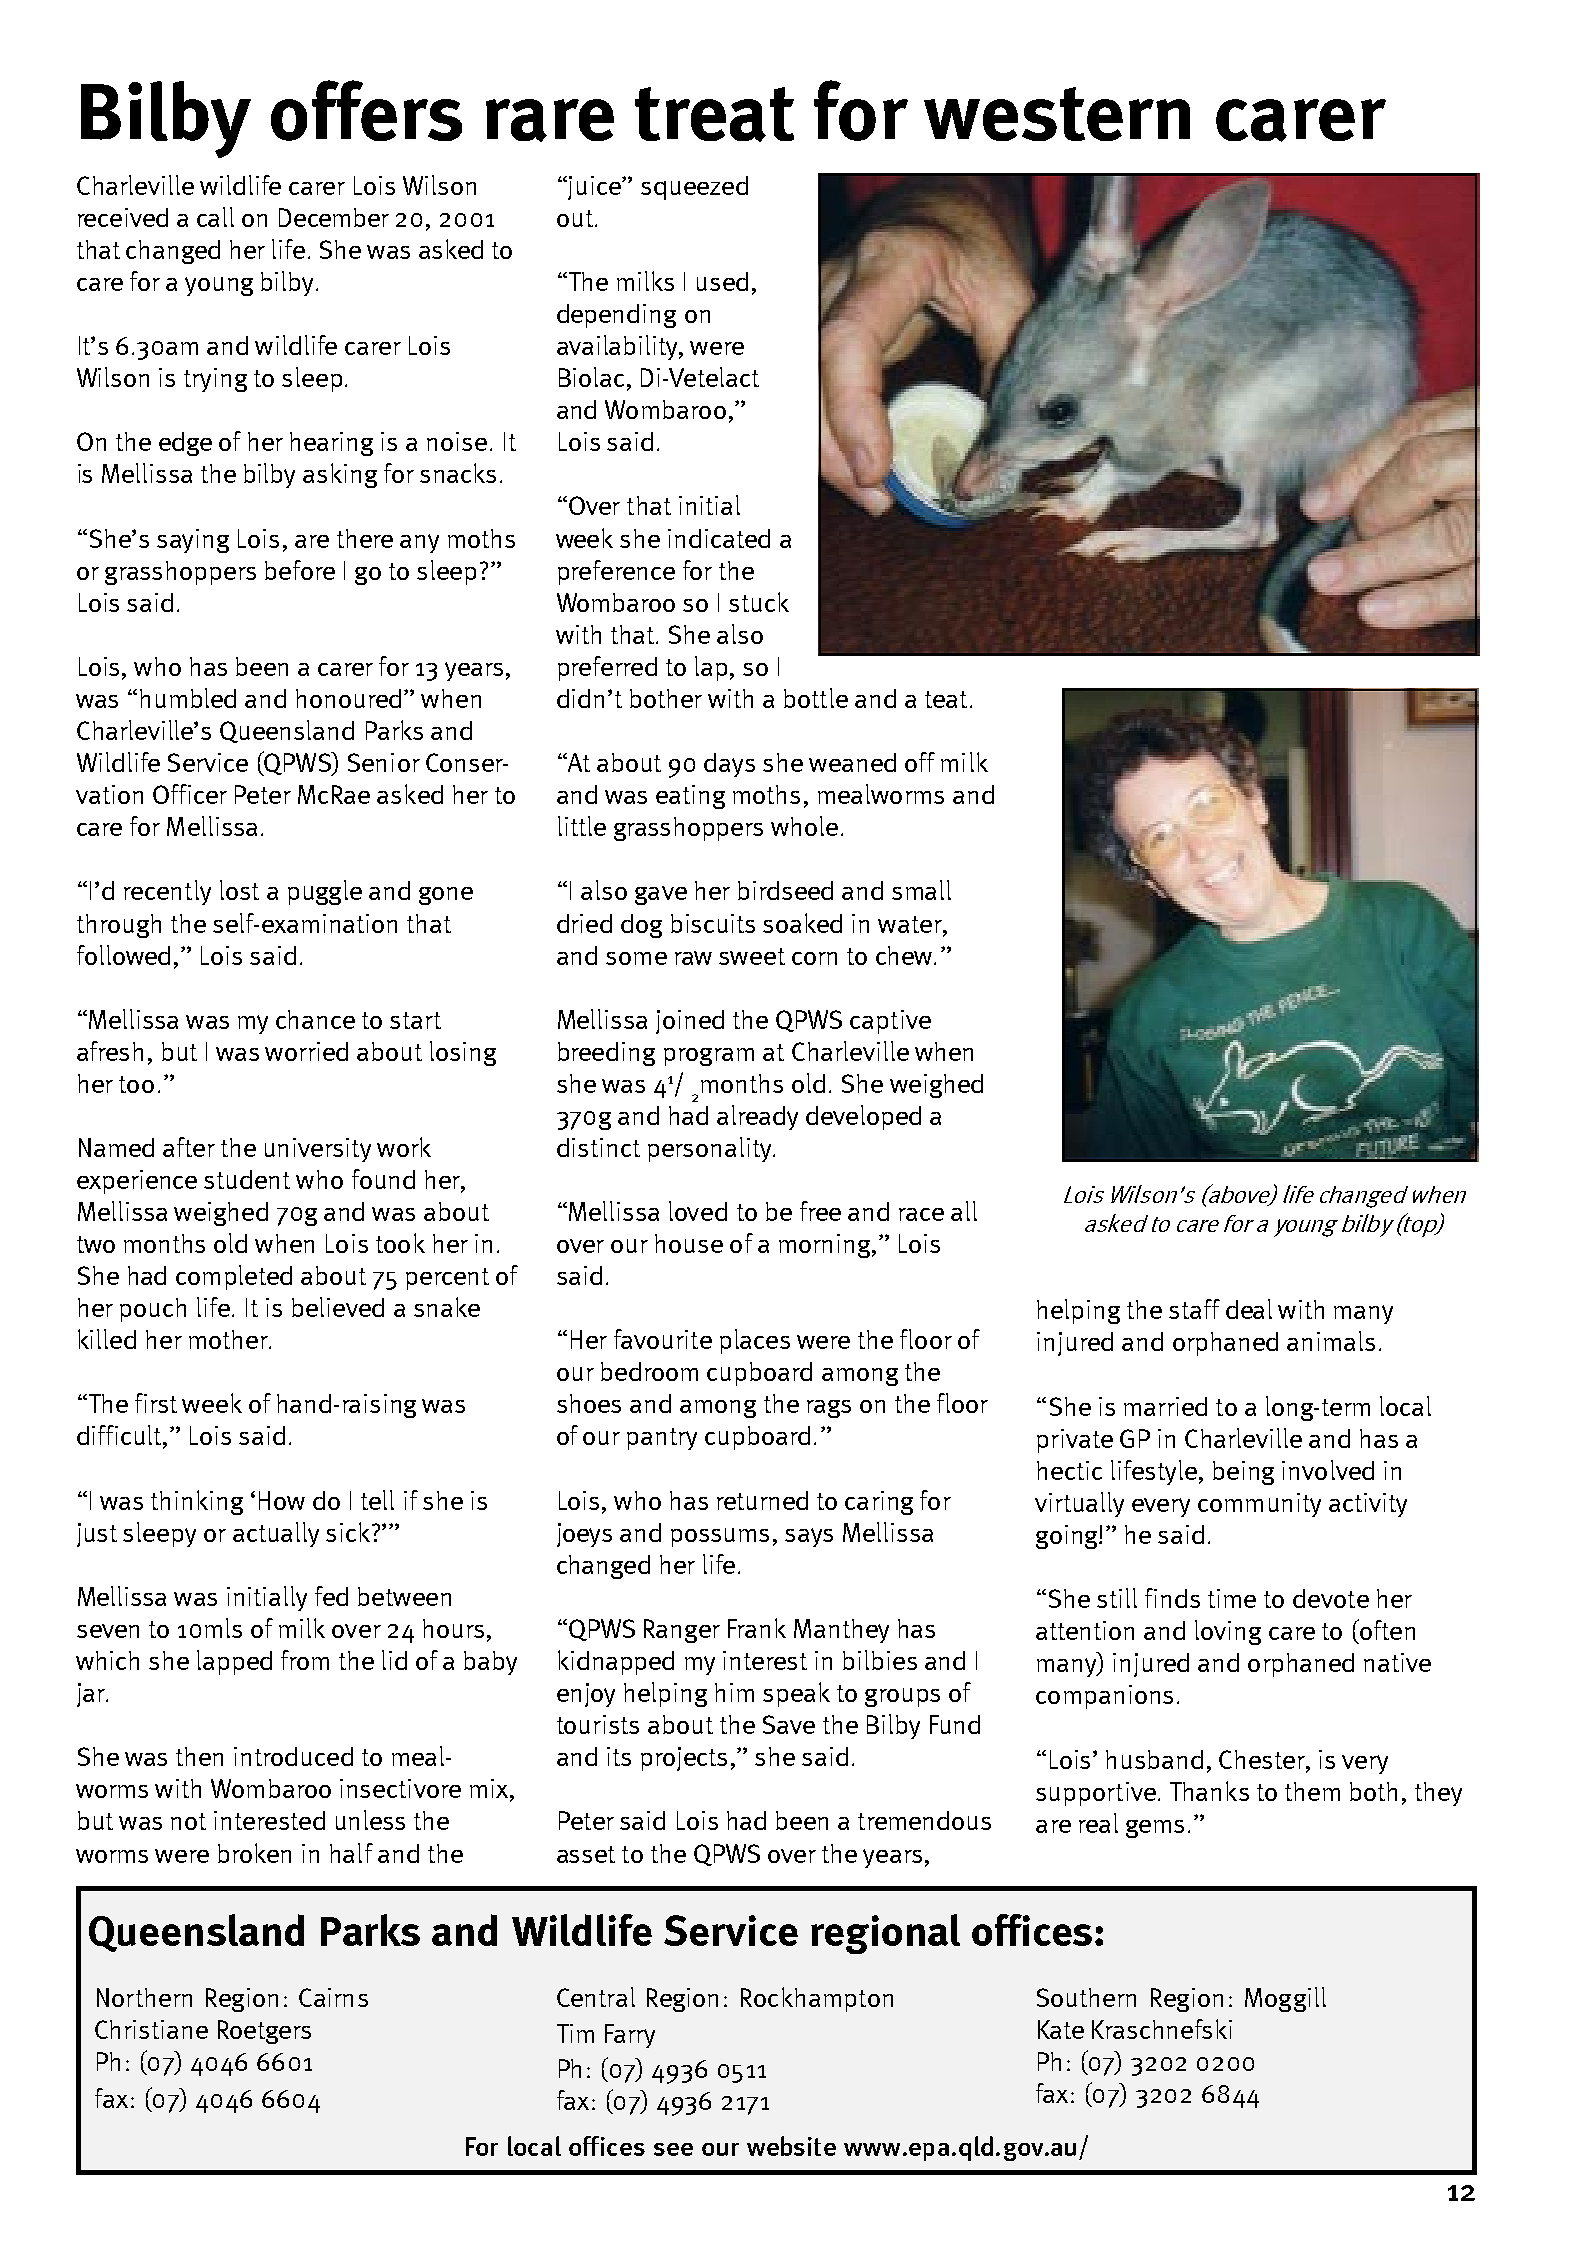 Image resolution: width=1590 pixels, height=2251 pixels. I want to click on lost, so click(239, 890).
